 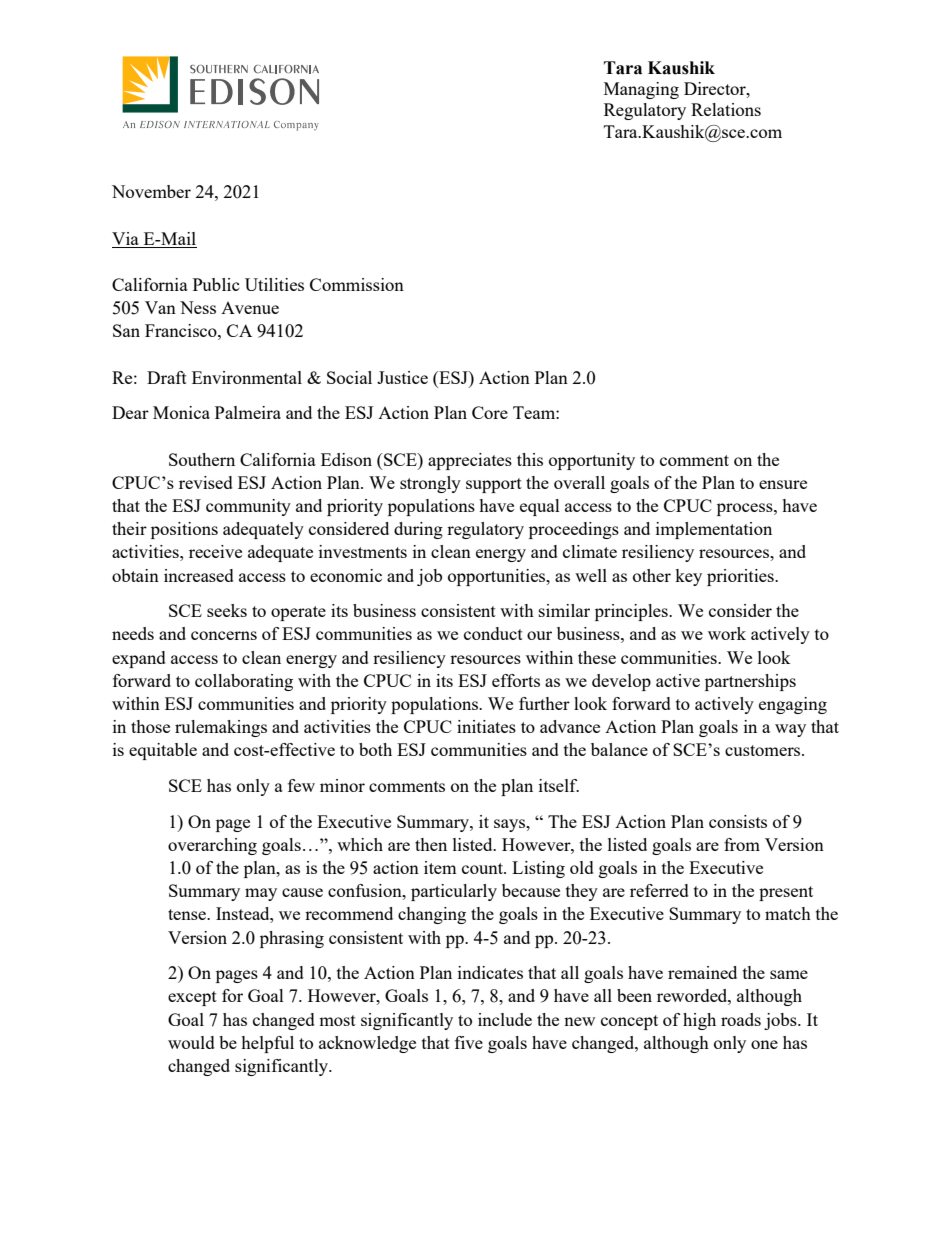 I want to click on except, so click(x=192, y=998).
